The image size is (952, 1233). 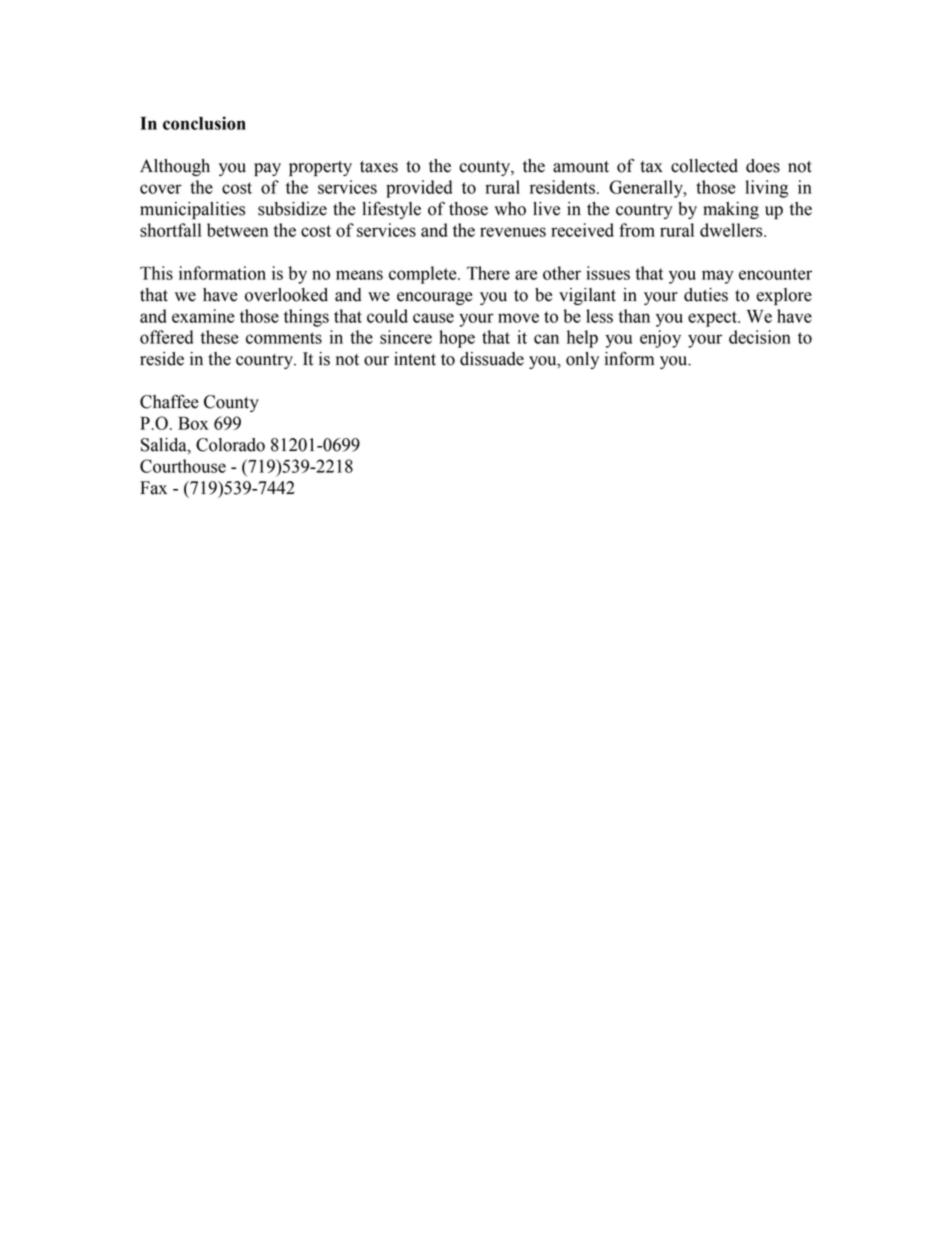 What do you see at coordinates (379, 167) in the page?
I see `taxes` at bounding box center [379, 167].
